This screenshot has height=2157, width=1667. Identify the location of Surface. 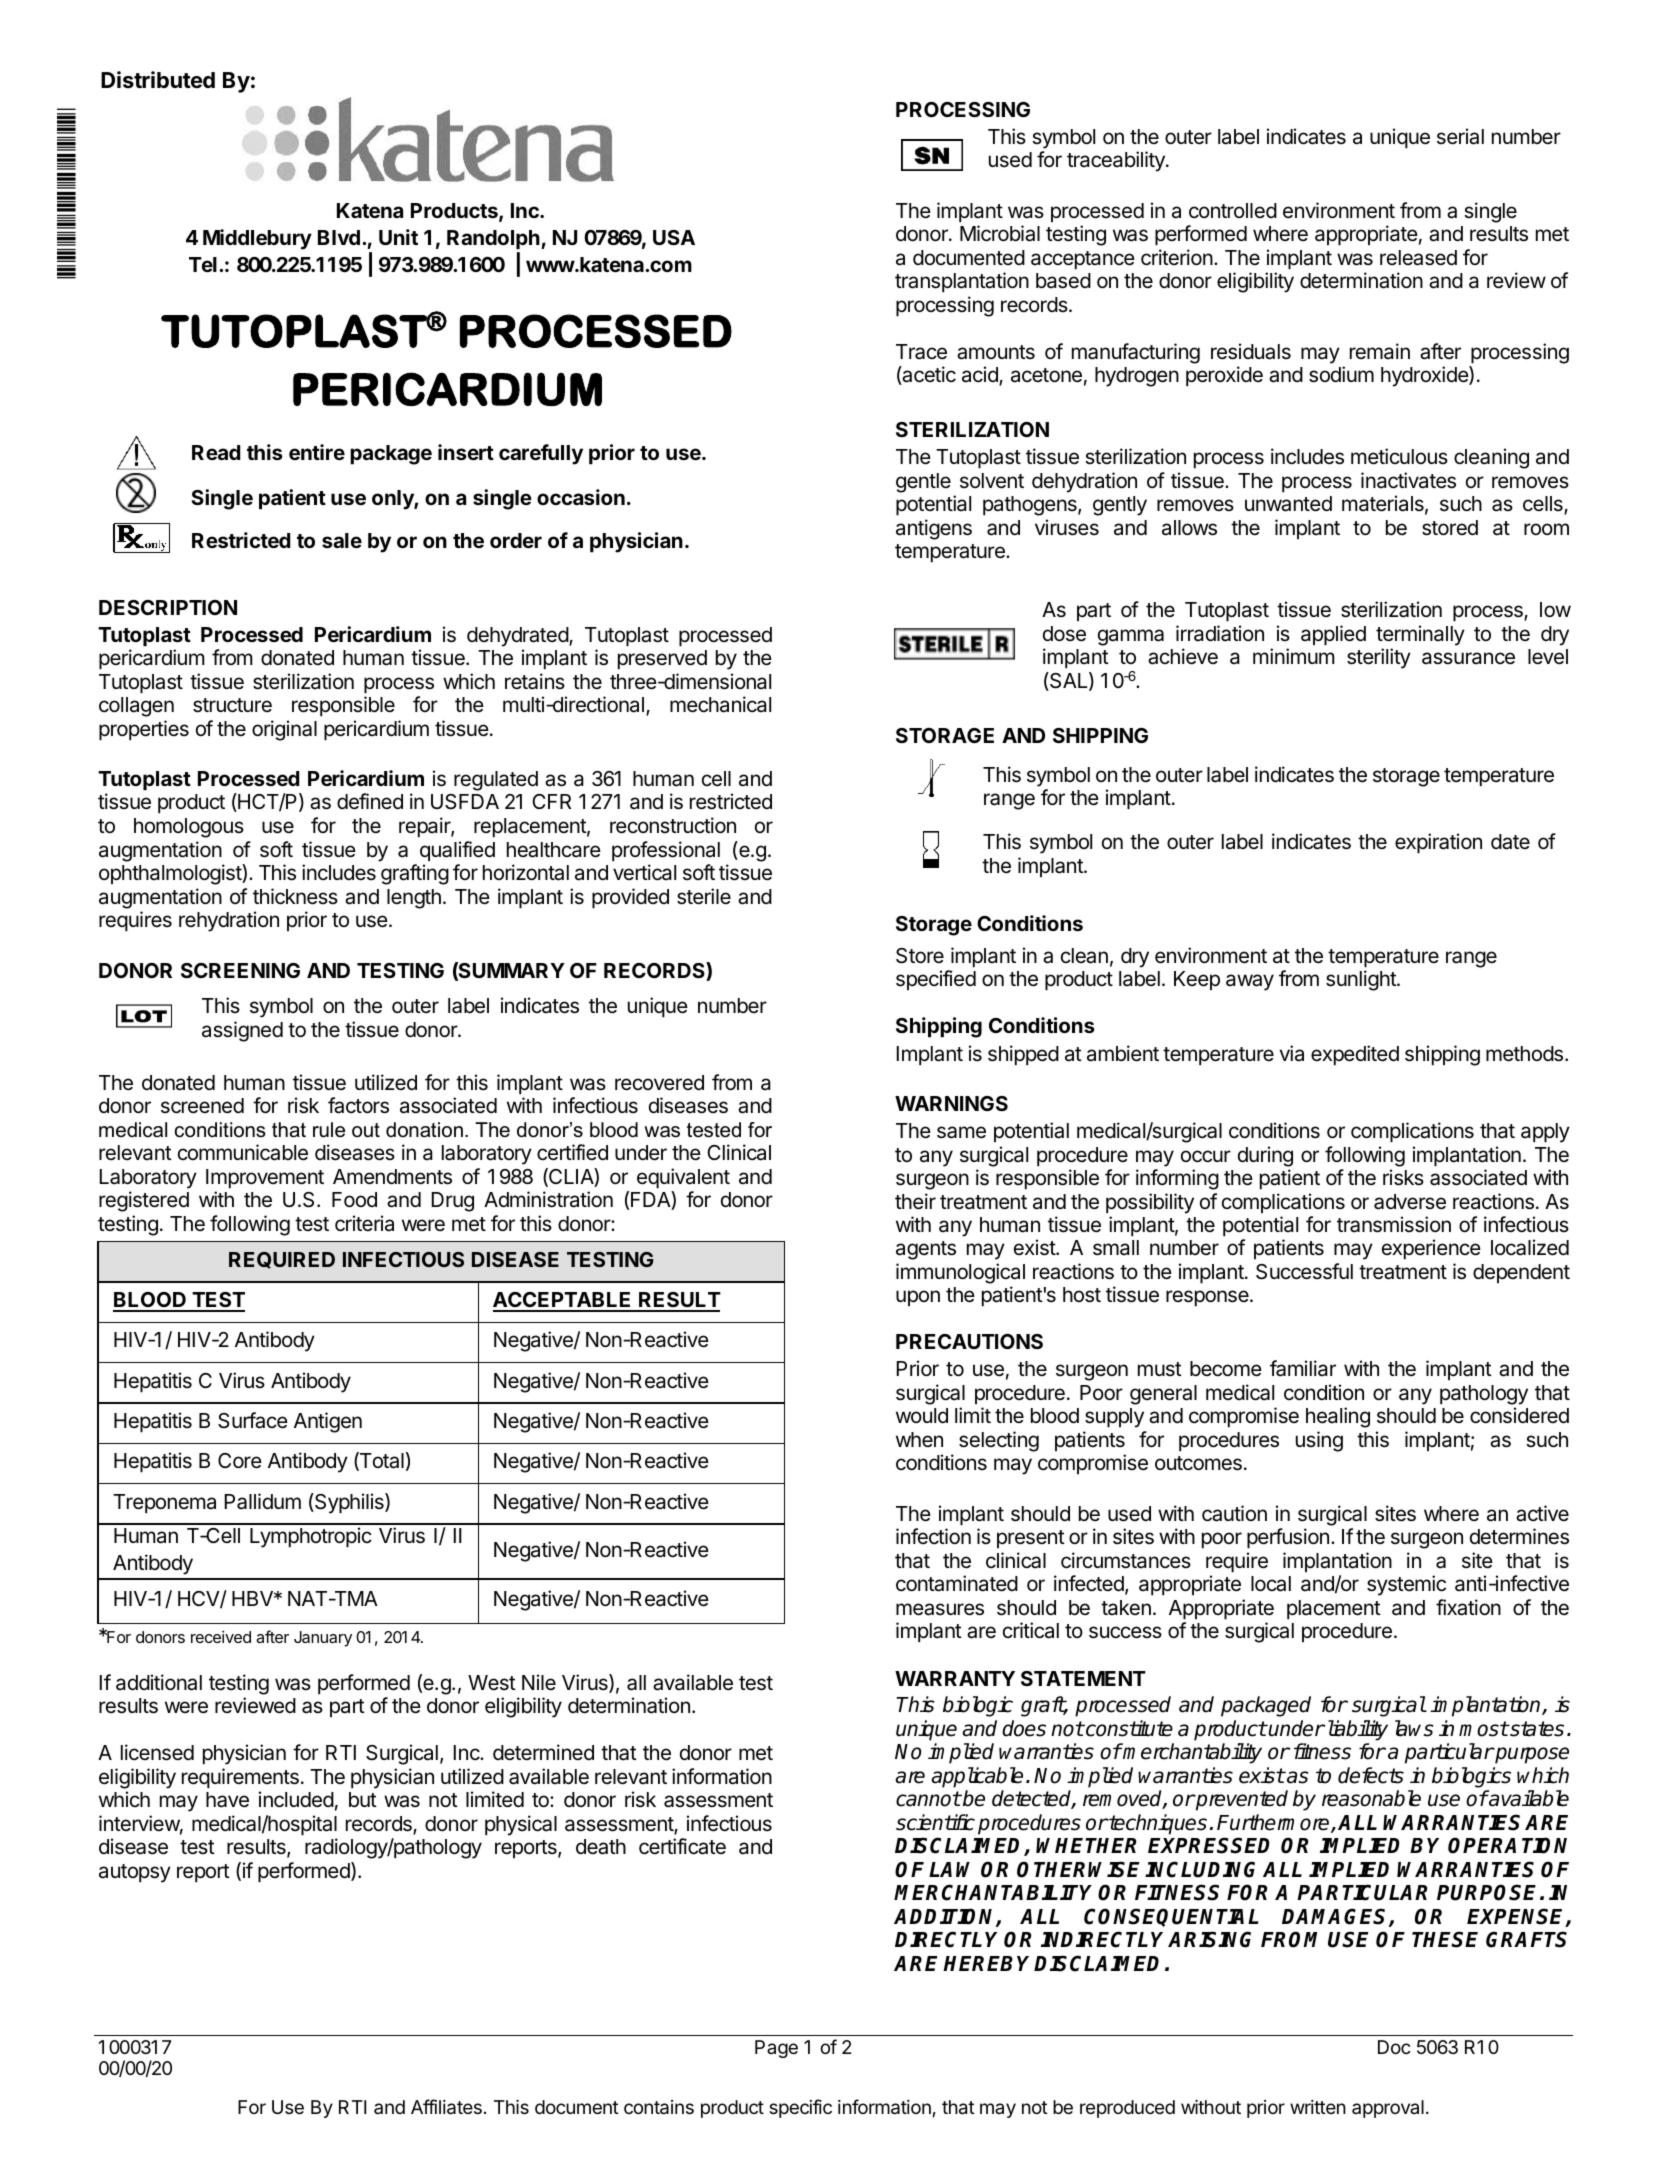
(253, 1420).
